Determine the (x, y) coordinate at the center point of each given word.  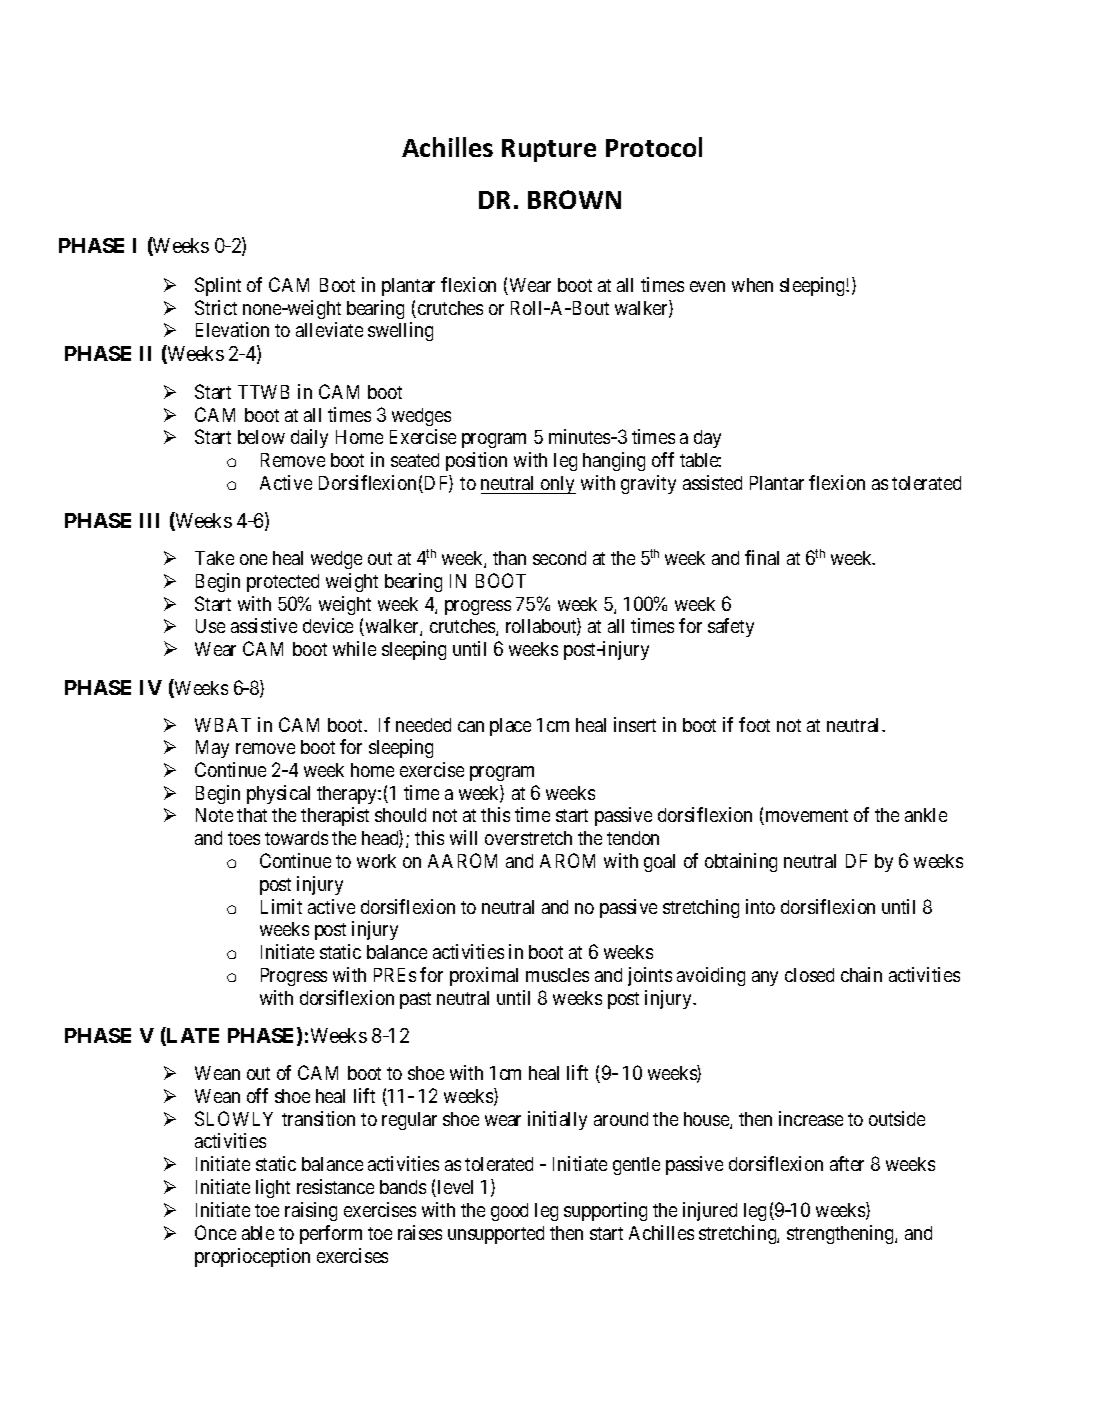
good (509, 1212)
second (559, 558)
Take (214, 558)
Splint (218, 286)
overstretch (528, 838)
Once (215, 1232)
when (752, 285)
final (762, 557)
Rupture (549, 150)
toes (244, 838)
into (760, 906)
